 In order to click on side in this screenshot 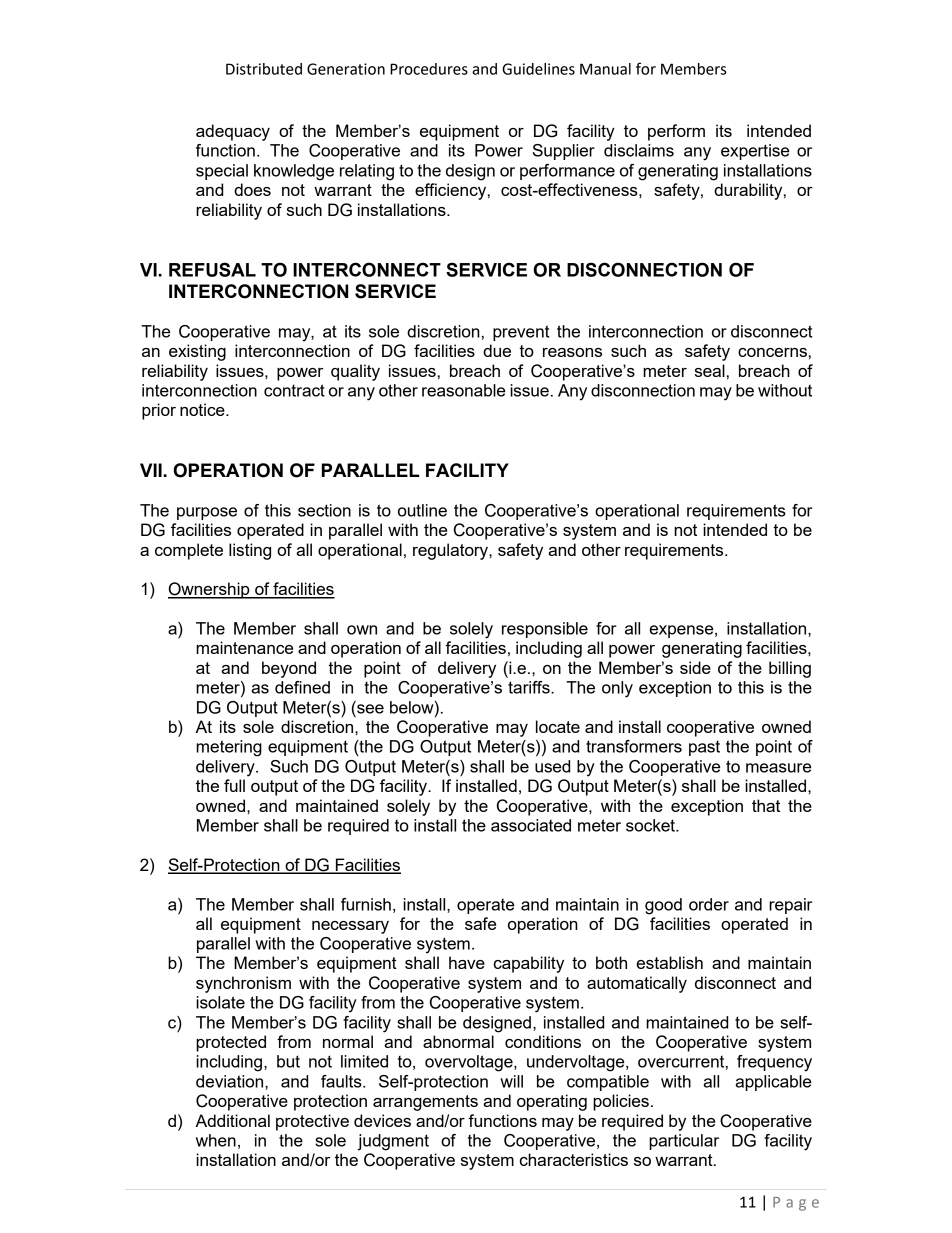, I will do `click(695, 667)`.
